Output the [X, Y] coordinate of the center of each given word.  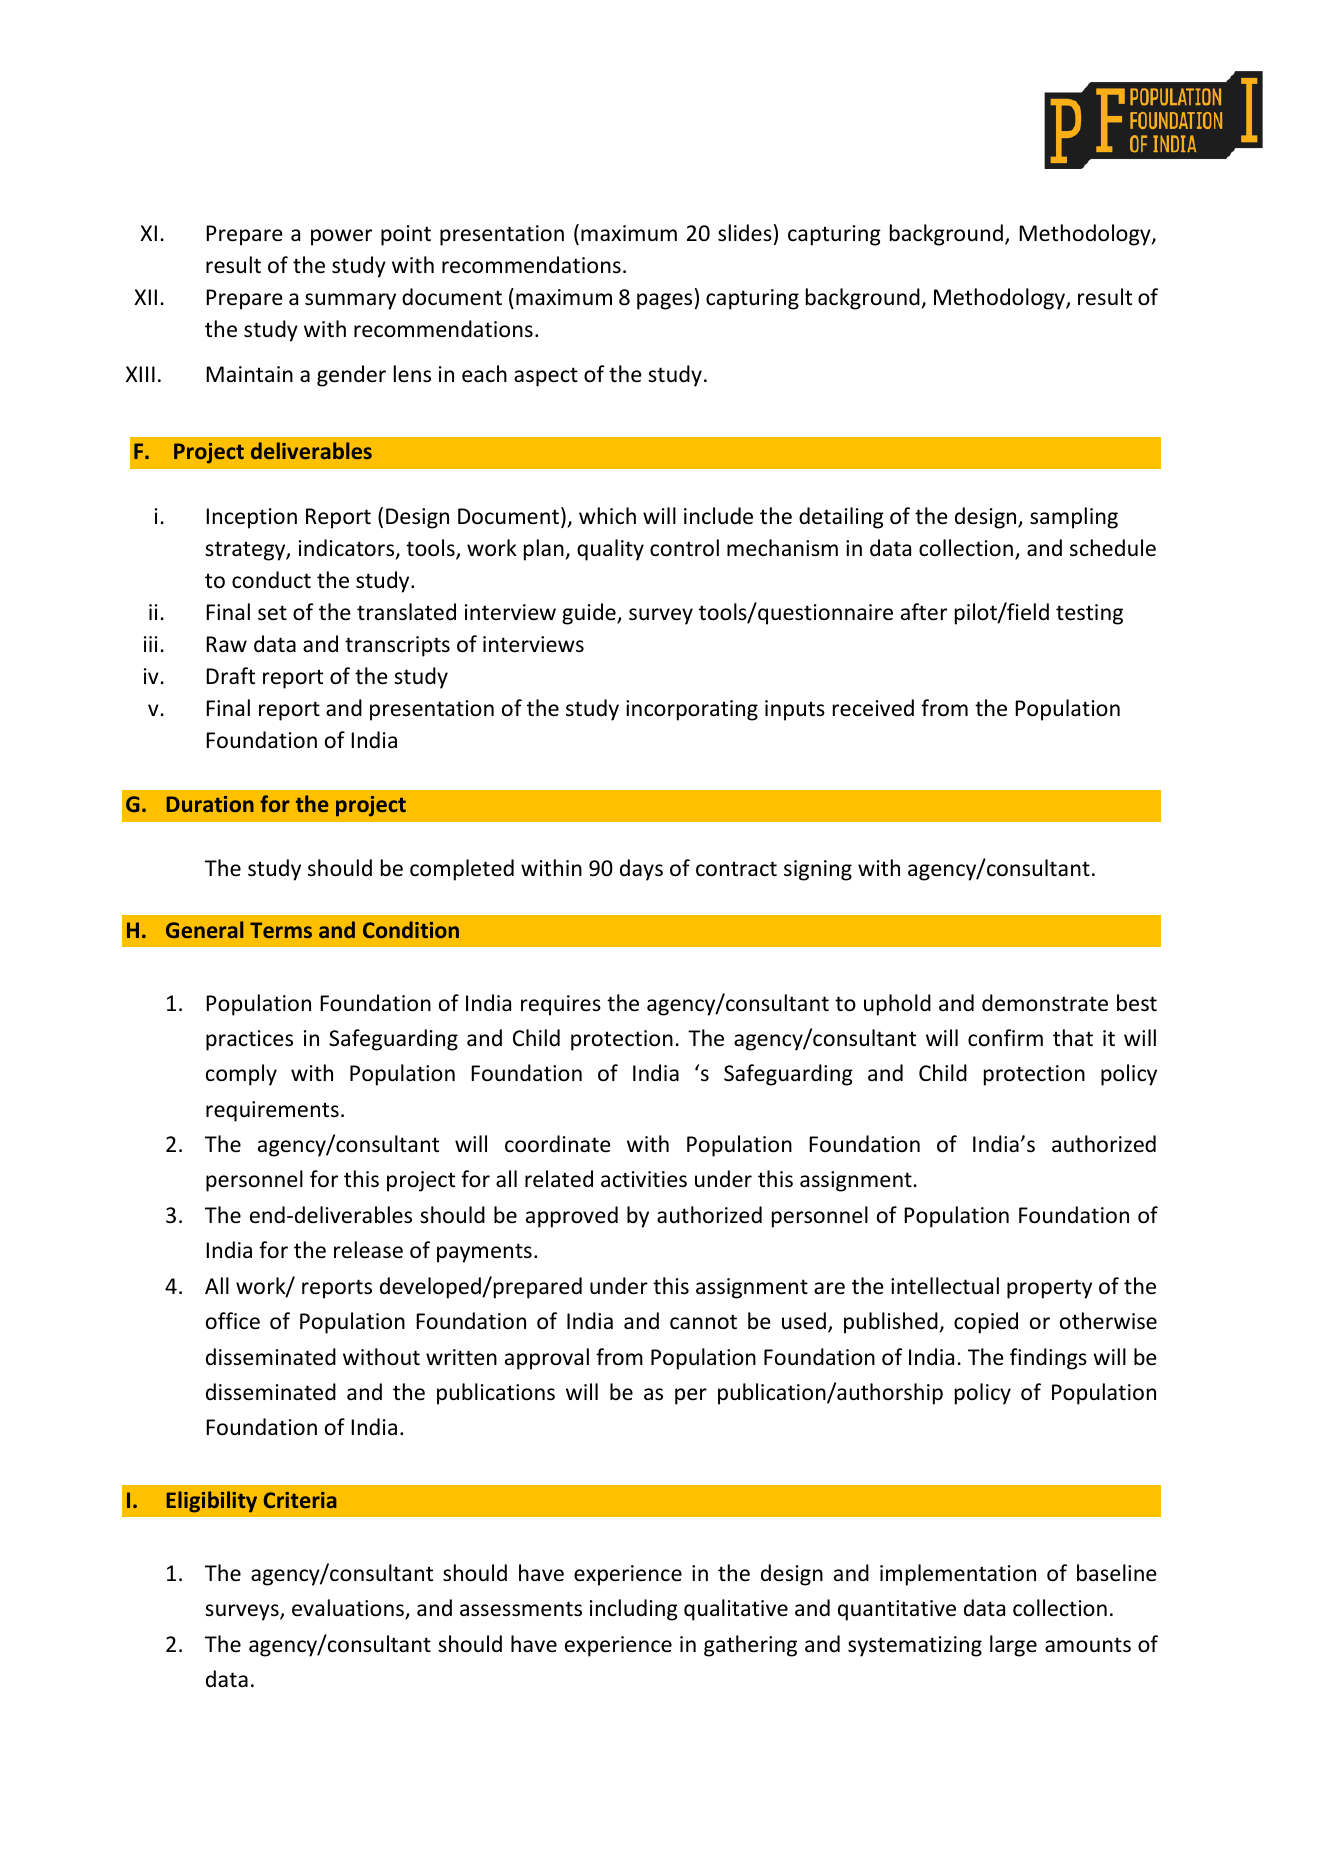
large [1013, 1646]
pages [664, 301]
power [341, 237]
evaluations [349, 1609]
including [634, 1610]
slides [745, 233]
